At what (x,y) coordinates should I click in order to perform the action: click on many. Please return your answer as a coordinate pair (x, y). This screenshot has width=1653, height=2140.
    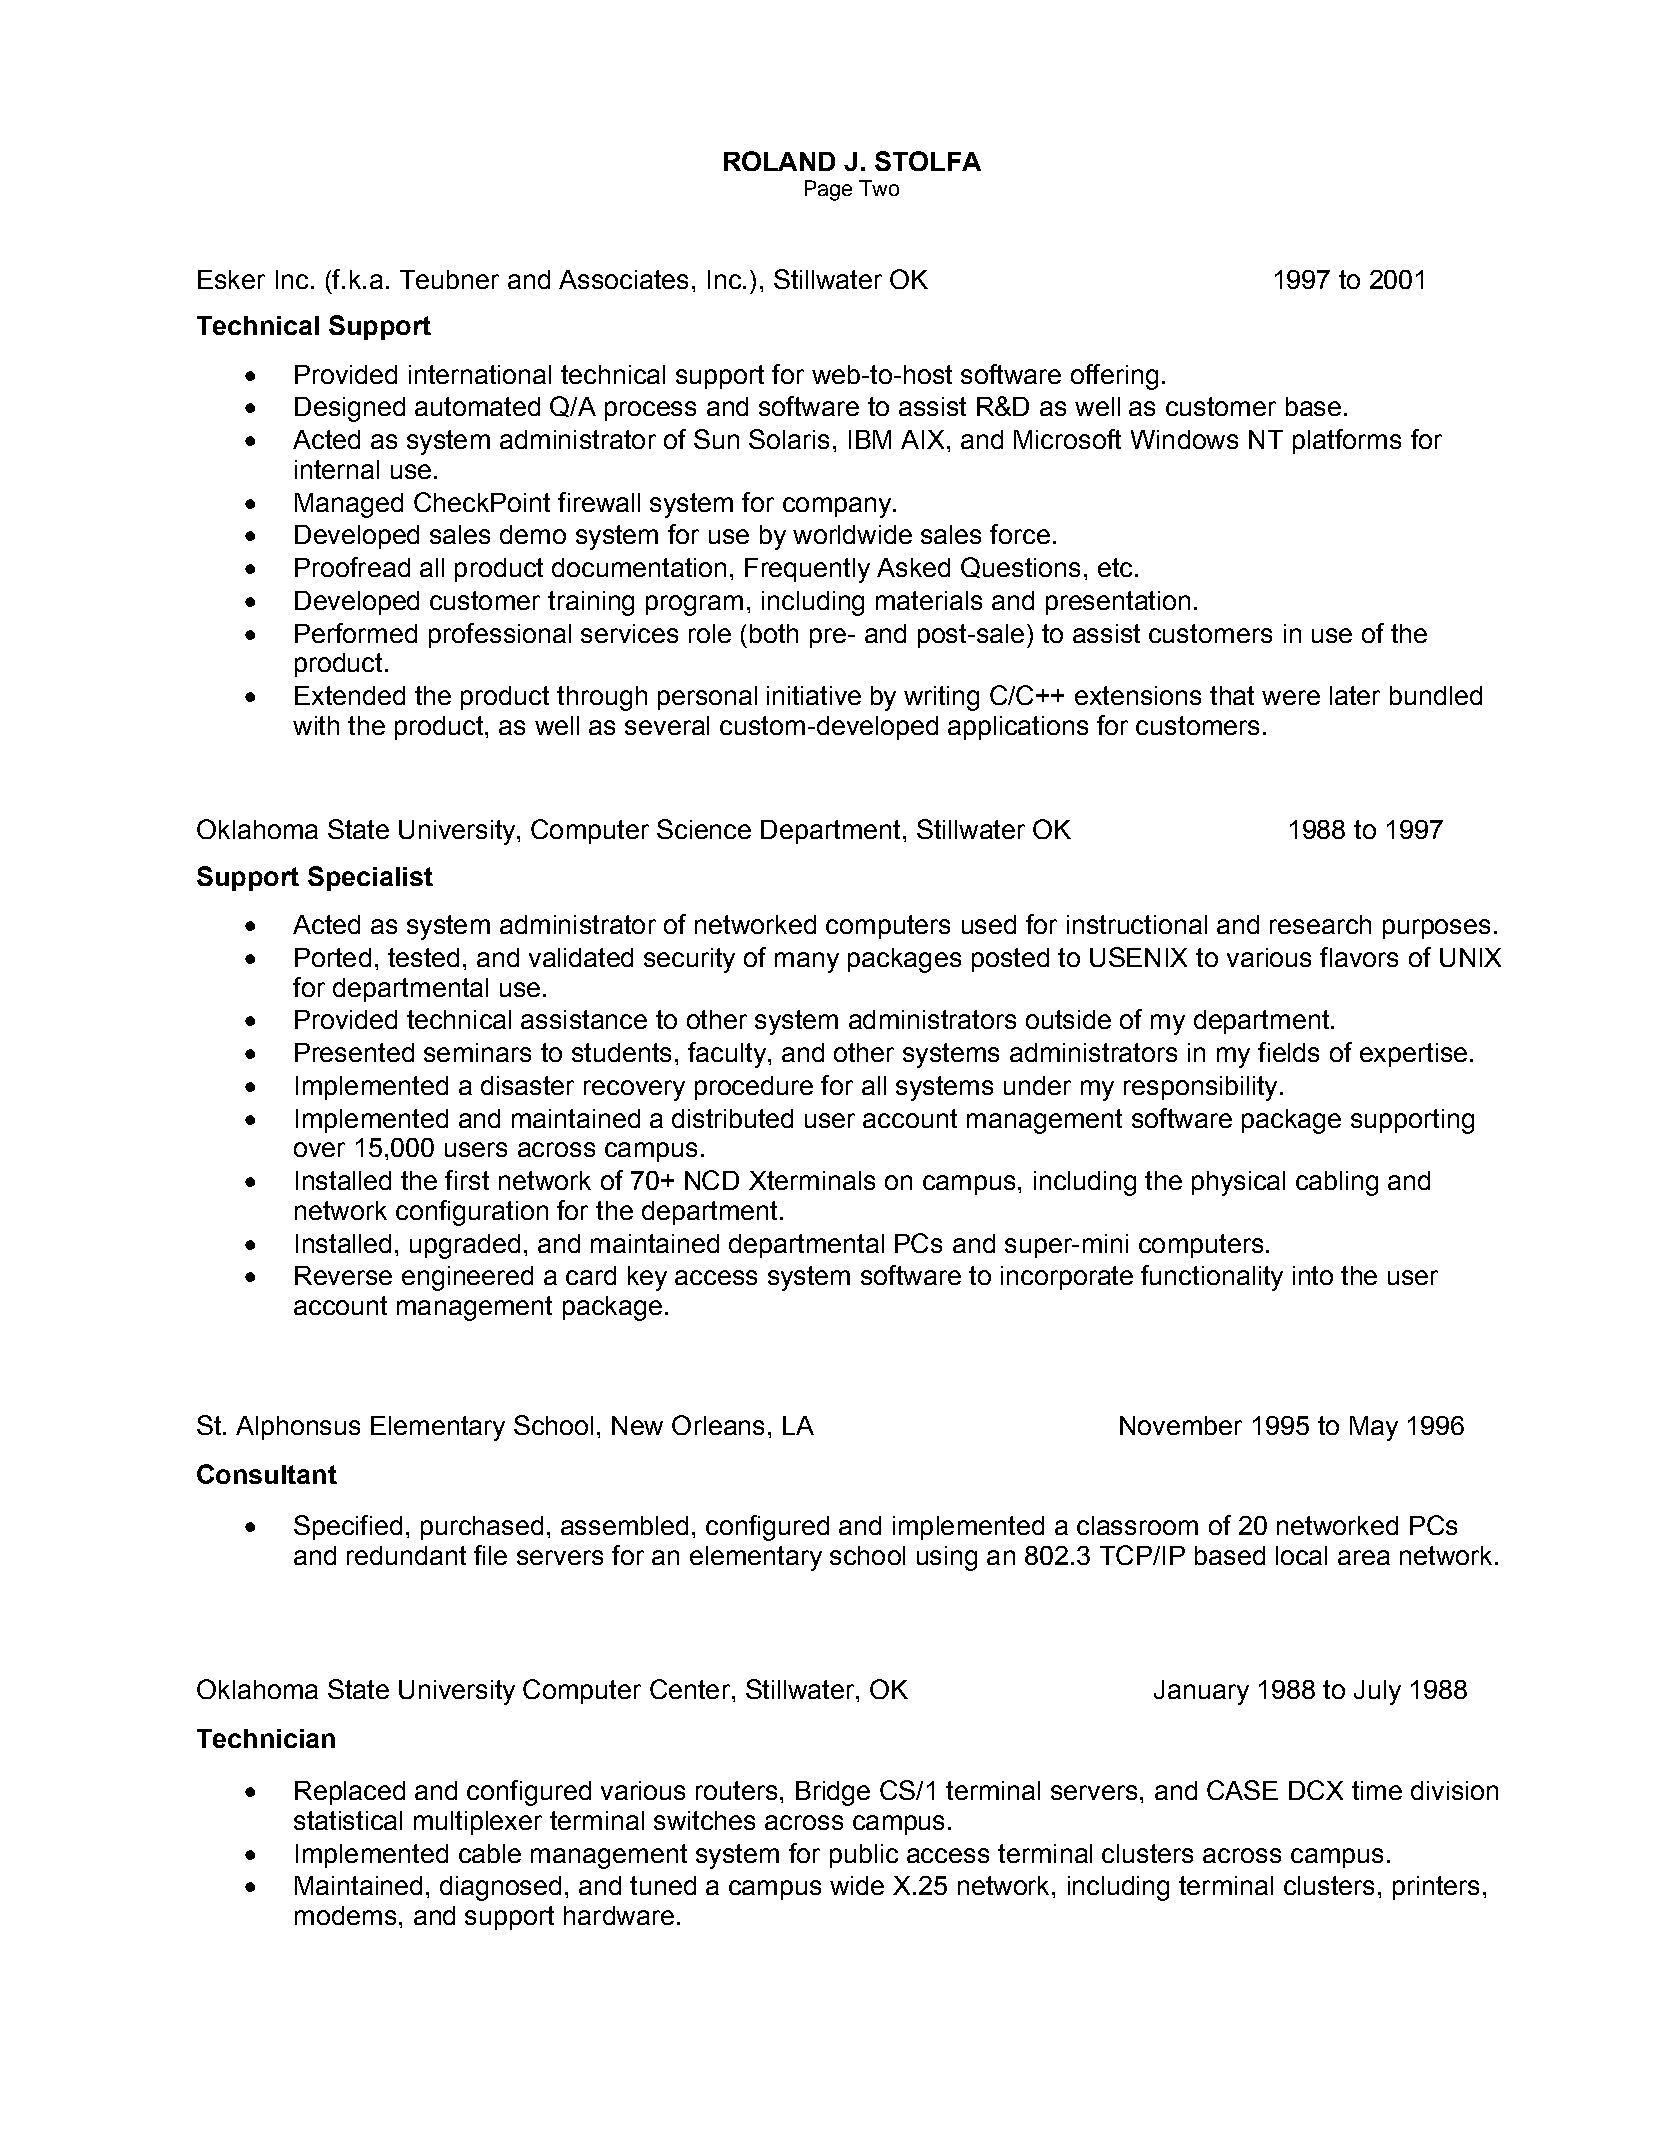
    Looking at the image, I should click on (807, 962).
